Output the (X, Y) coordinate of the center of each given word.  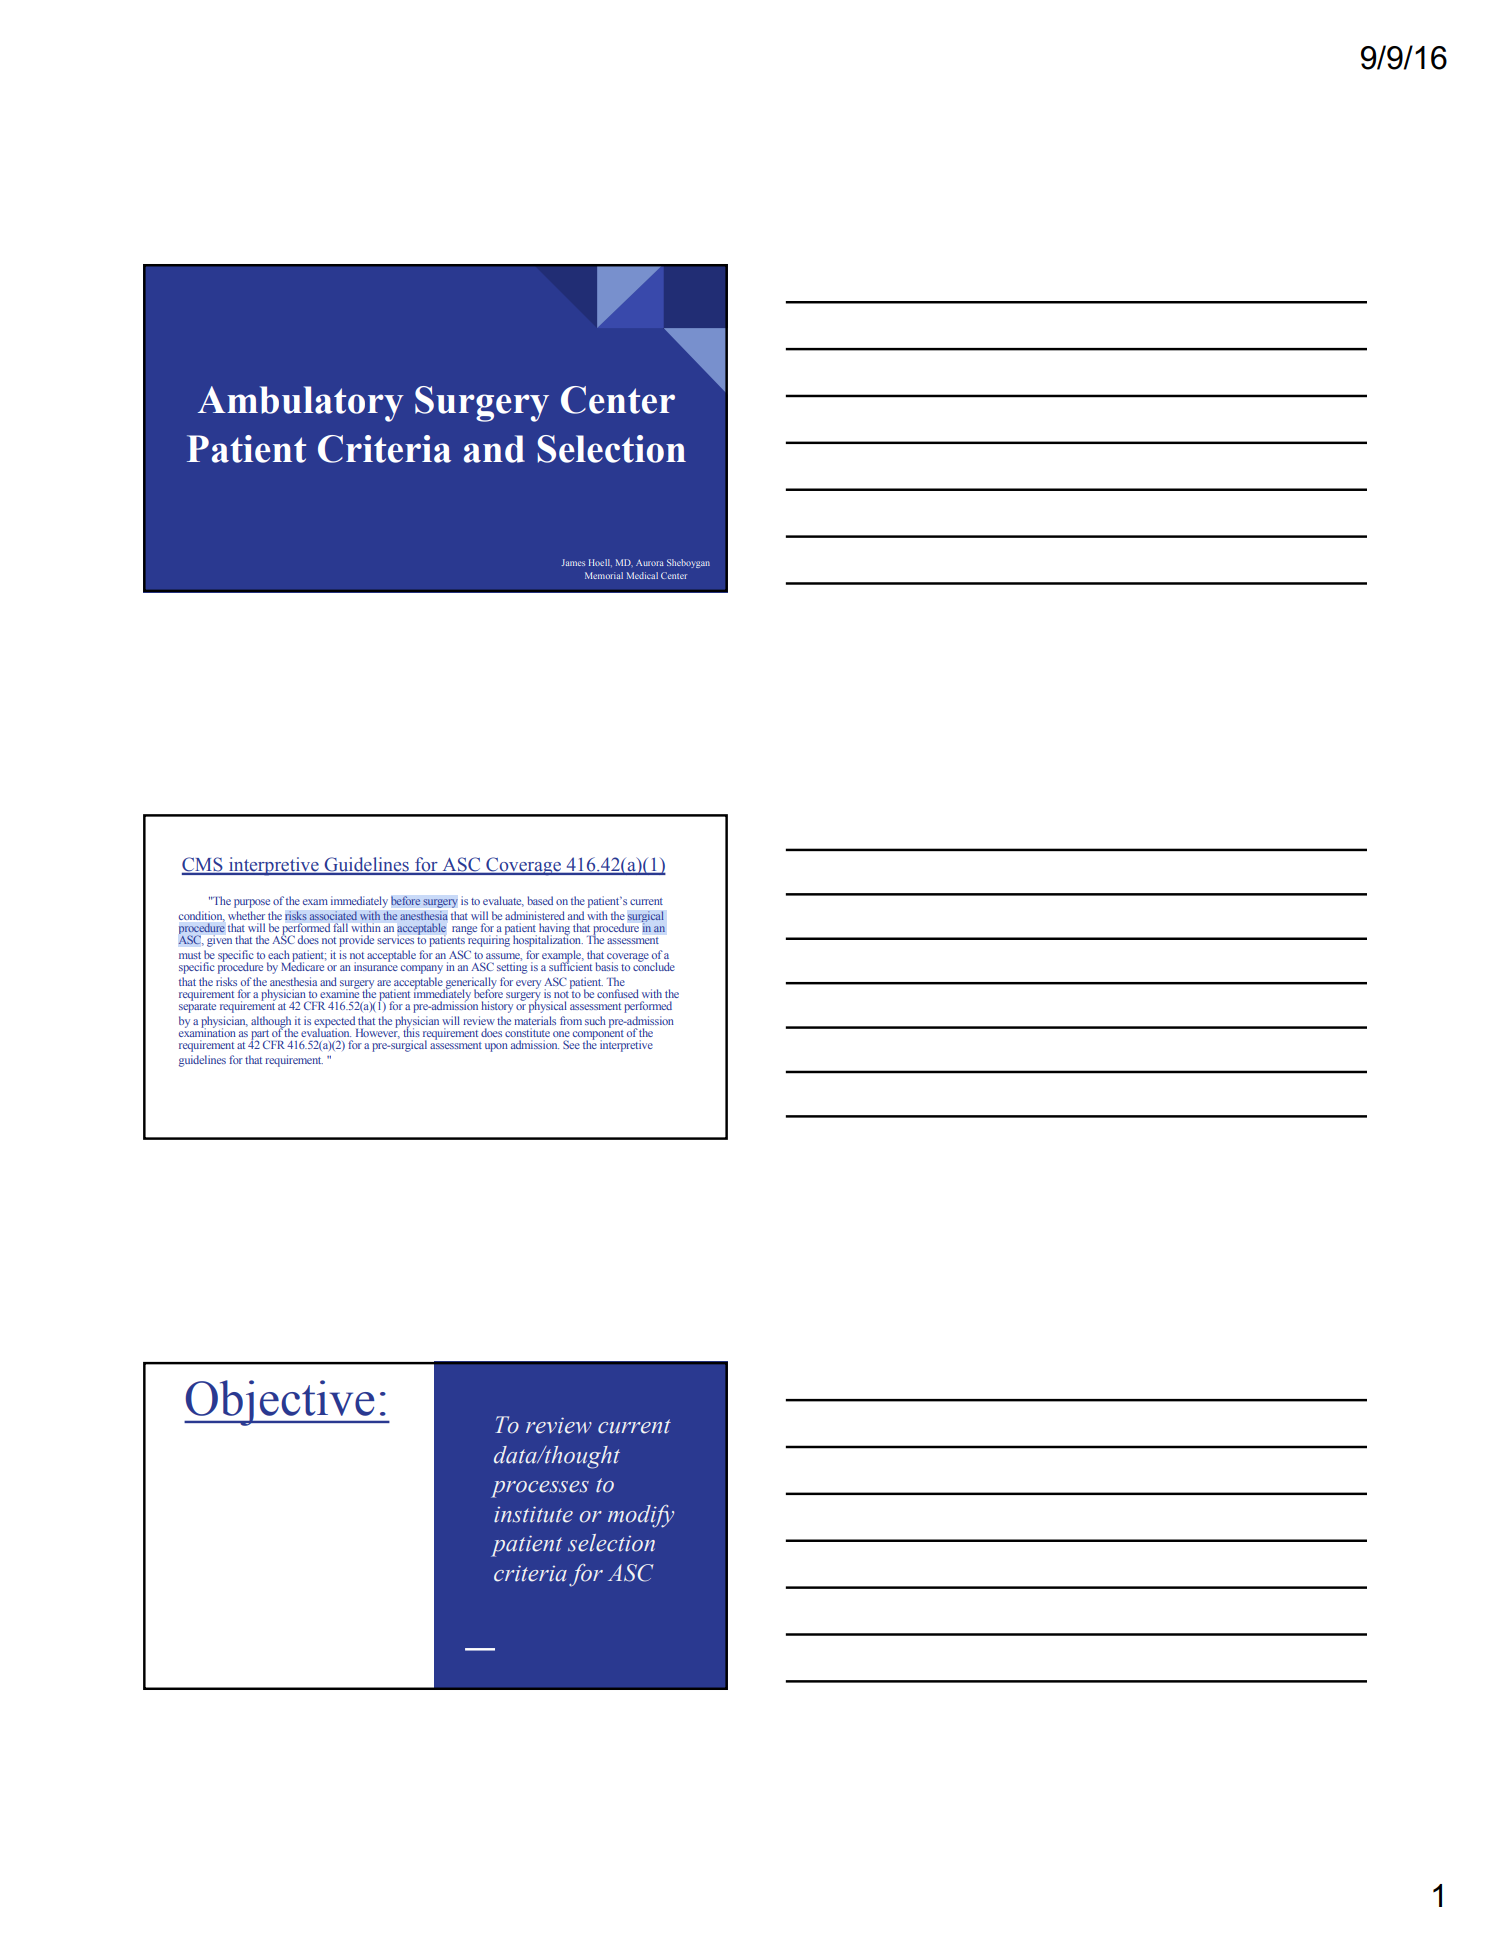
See (571, 1044)
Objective (280, 1403)
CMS (203, 865)
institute (533, 1514)
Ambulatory (301, 404)
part (260, 1036)
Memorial (604, 575)
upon (496, 1047)
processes (540, 1489)
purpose (252, 903)
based (540, 900)
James (573, 562)
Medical (642, 575)
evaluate (503, 901)
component (598, 1034)
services (395, 939)
